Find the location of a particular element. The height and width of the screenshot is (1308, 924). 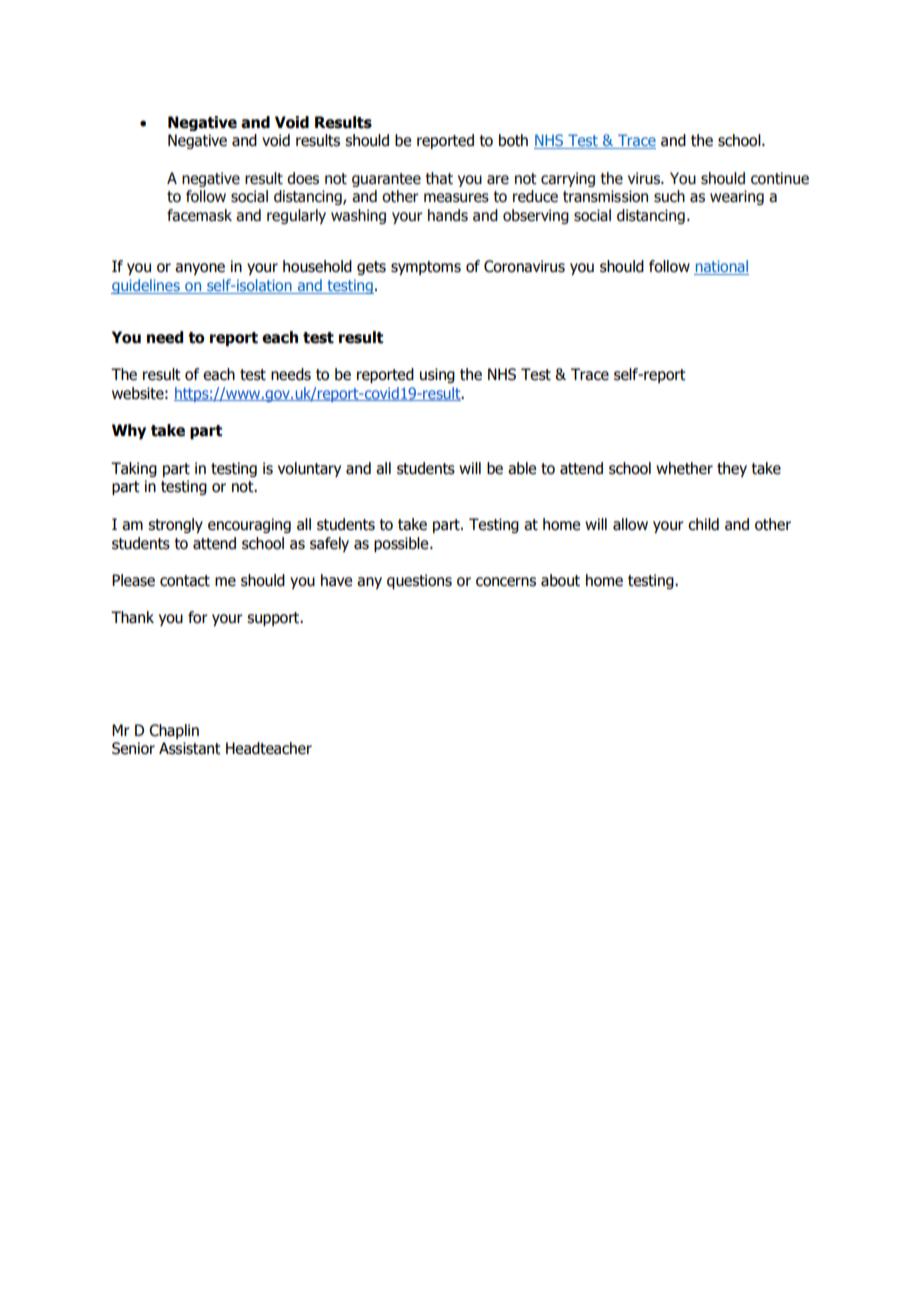

does is located at coordinates (303, 178).
